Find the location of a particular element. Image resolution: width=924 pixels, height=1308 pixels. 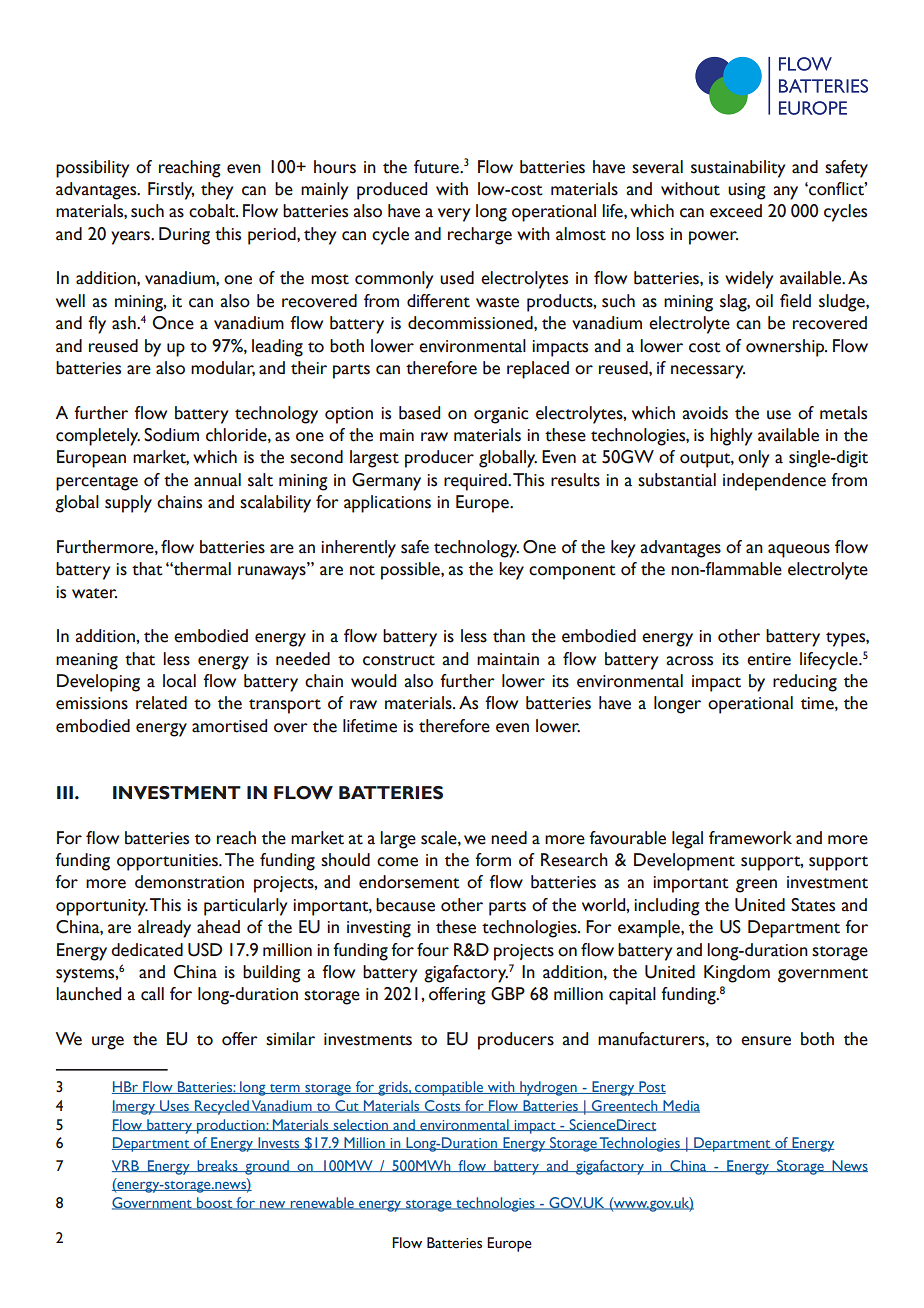

Firstly is located at coordinates (171, 191).
